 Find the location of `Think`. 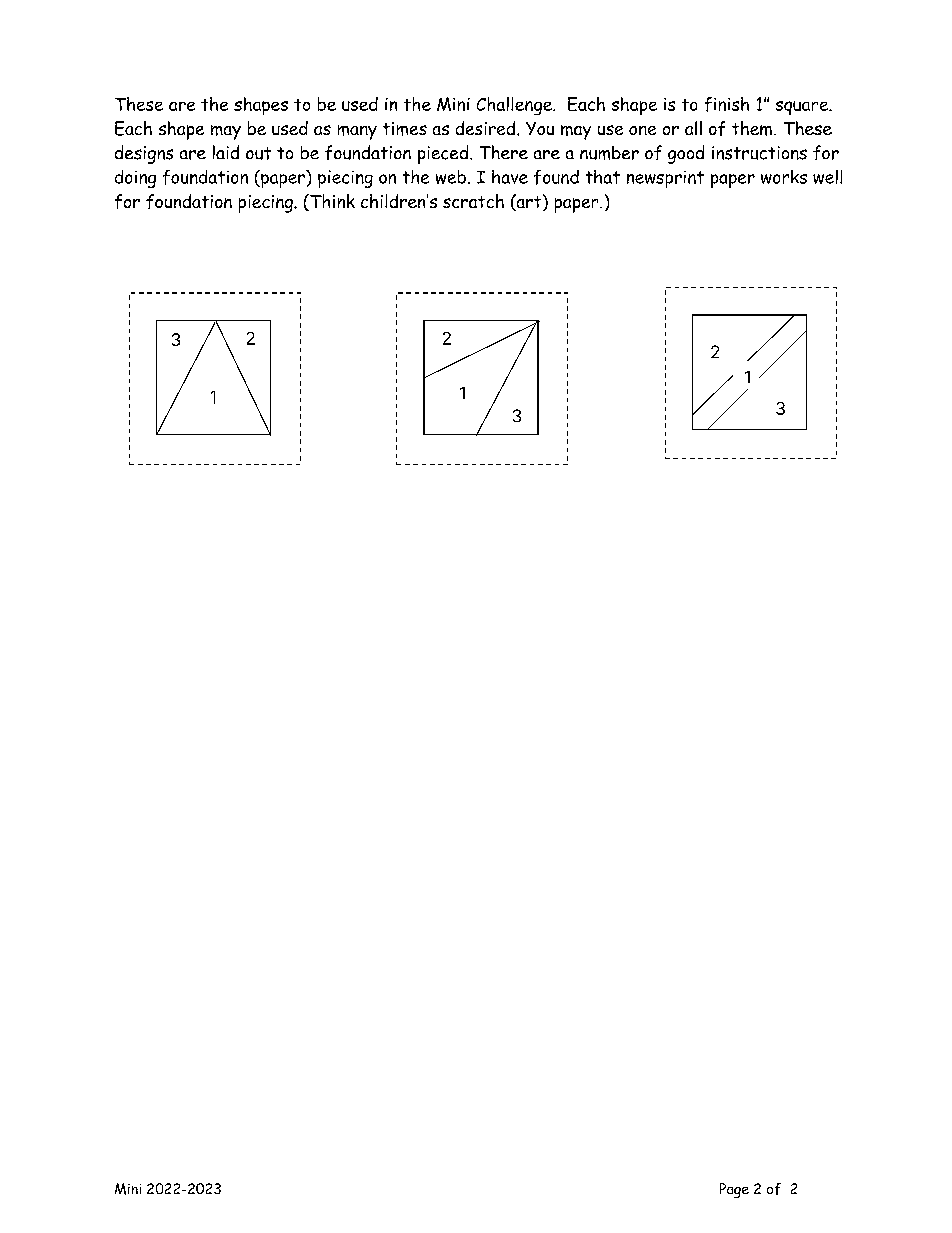

Think is located at coordinates (331, 202).
